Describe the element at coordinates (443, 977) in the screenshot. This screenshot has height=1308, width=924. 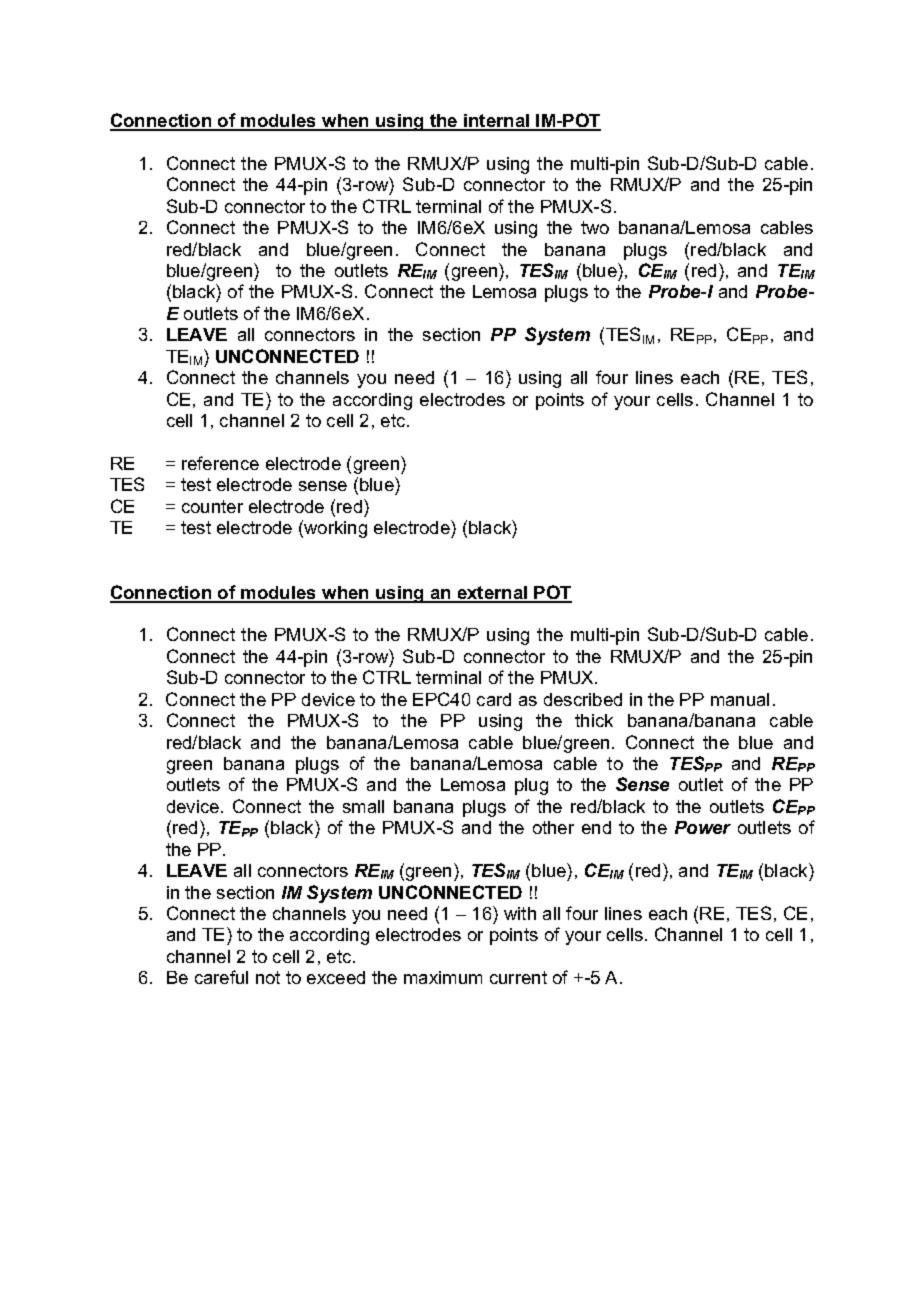
I see `maximum` at that location.
